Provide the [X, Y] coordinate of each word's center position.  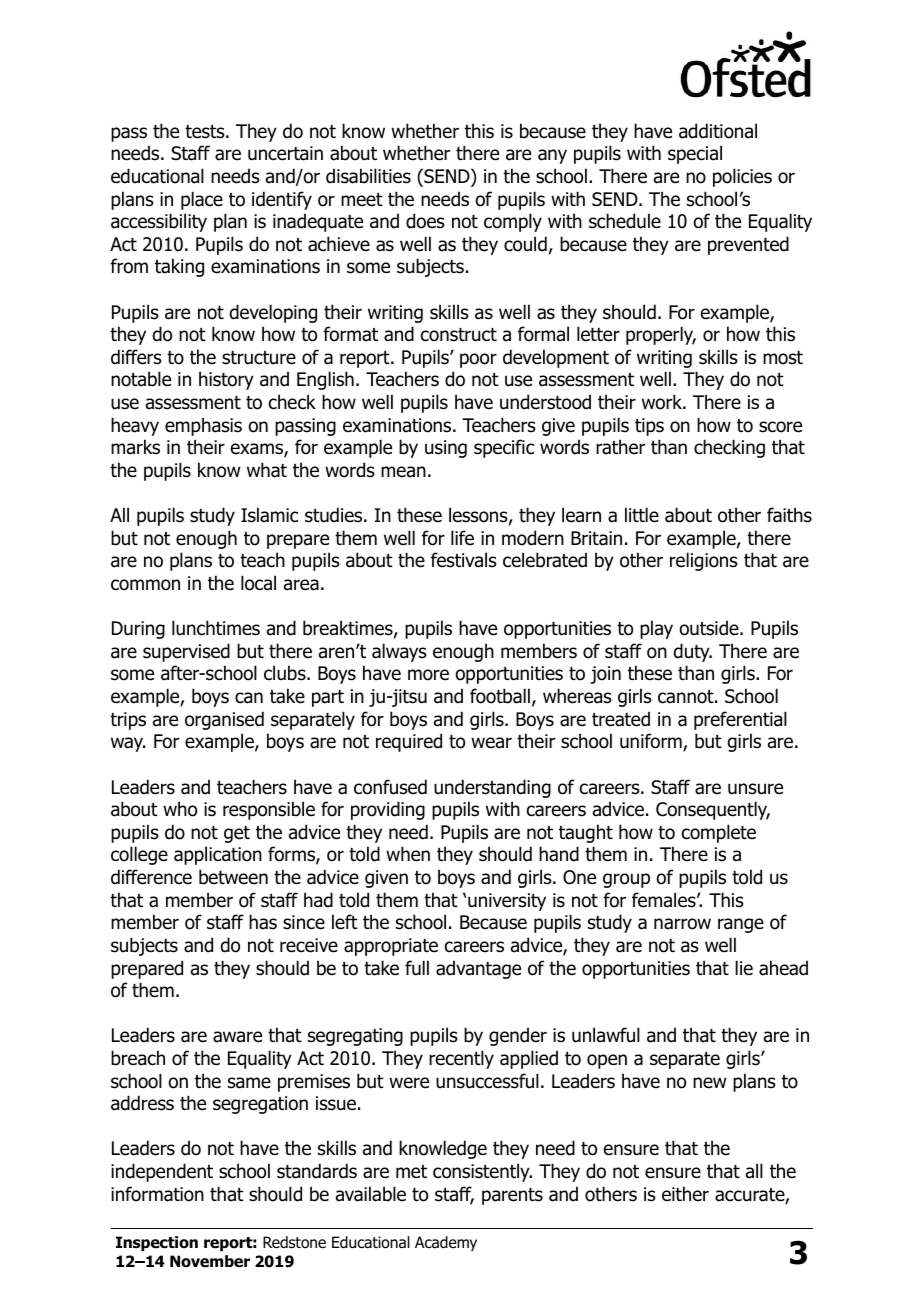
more [428, 675]
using [446, 449]
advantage [478, 969]
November [210, 1261]
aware [237, 1037]
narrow [682, 924]
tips [649, 427]
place [202, 200]
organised [224, 720]
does [425, 221]
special [695, 154]
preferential [740, 720]
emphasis [203, 426]
